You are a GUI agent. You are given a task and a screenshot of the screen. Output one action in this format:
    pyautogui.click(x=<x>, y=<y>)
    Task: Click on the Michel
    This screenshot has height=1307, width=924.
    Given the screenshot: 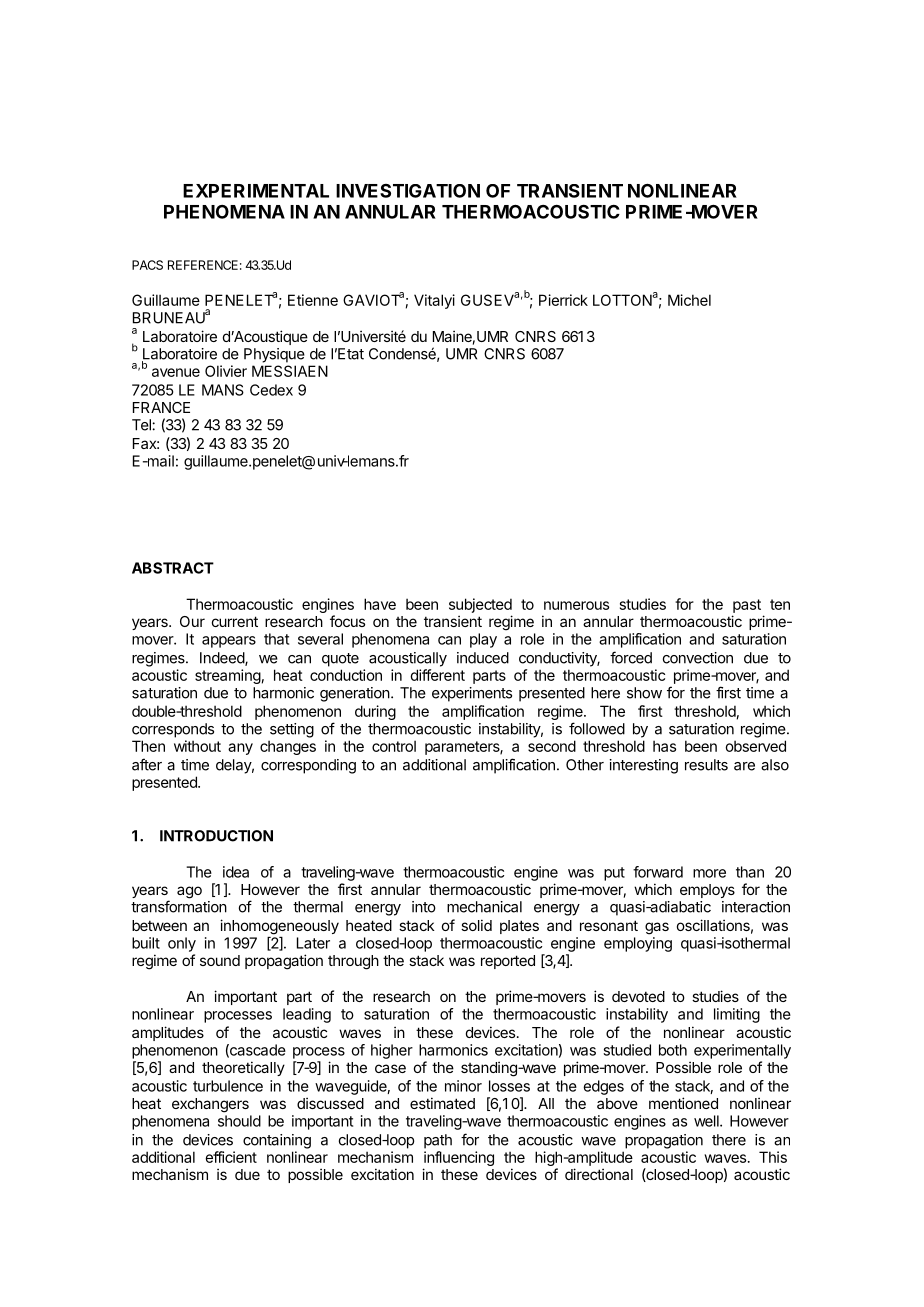 What is the action you would take?
    pyautogui.click(x=689, y=300)
